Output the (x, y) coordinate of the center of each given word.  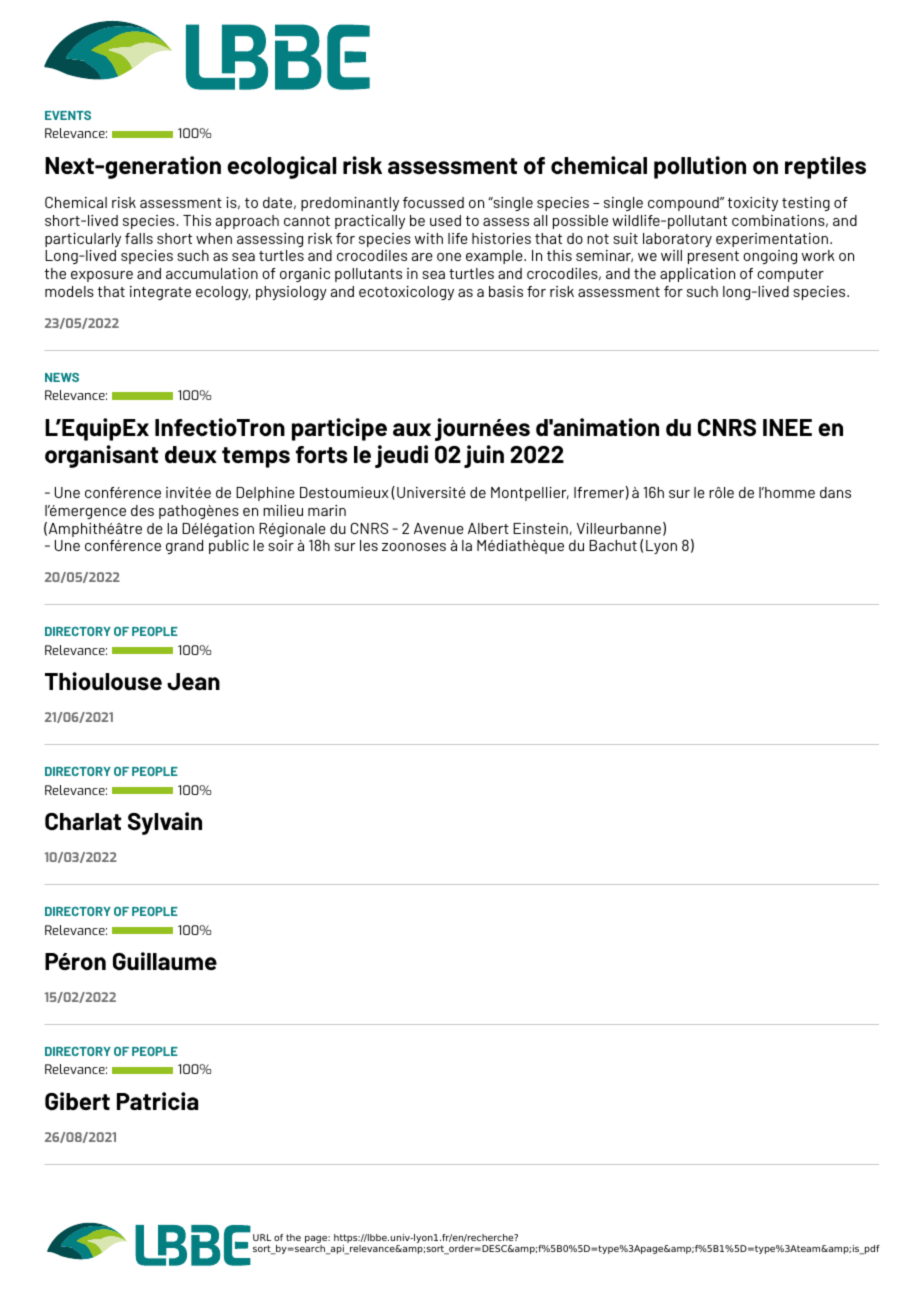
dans (835, 492)
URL (262, 1237)
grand (184, 547)
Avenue (439, 528)
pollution (700, 167)
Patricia (157, 1101)
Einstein (540, 528)
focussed (433, 202)
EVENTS (68, 115)
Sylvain (165, 823)
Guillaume (165, 961)
